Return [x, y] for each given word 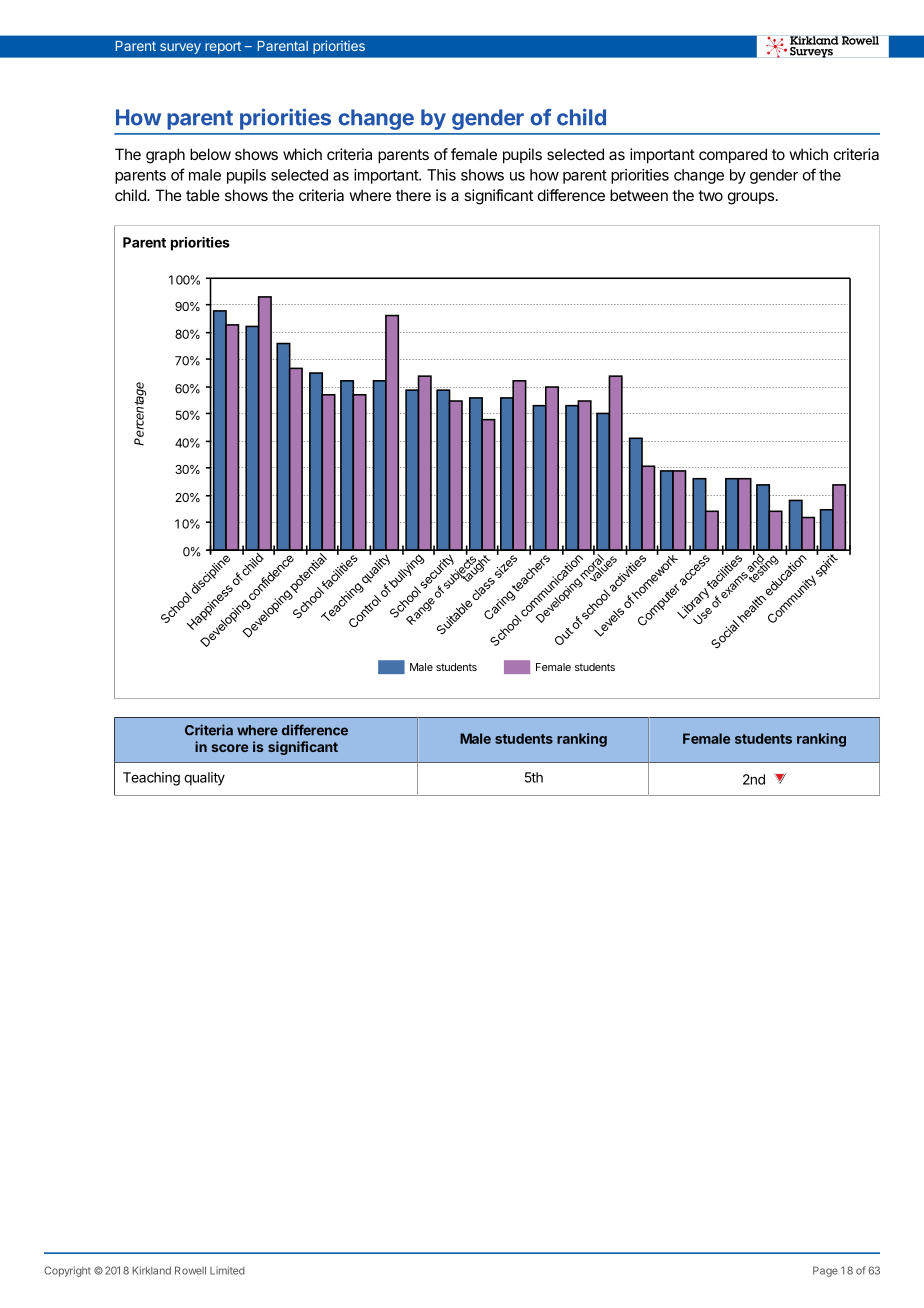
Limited [227, 1270]
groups [751, 198]
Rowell [190, 1270]
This [441, 175]
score [230, 748]
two [710, 195]
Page [825, 1271]
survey [180, 48]
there [413, 195]
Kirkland [151, 1270]
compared [733, 155]
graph [165, 156]
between [639, 195]
